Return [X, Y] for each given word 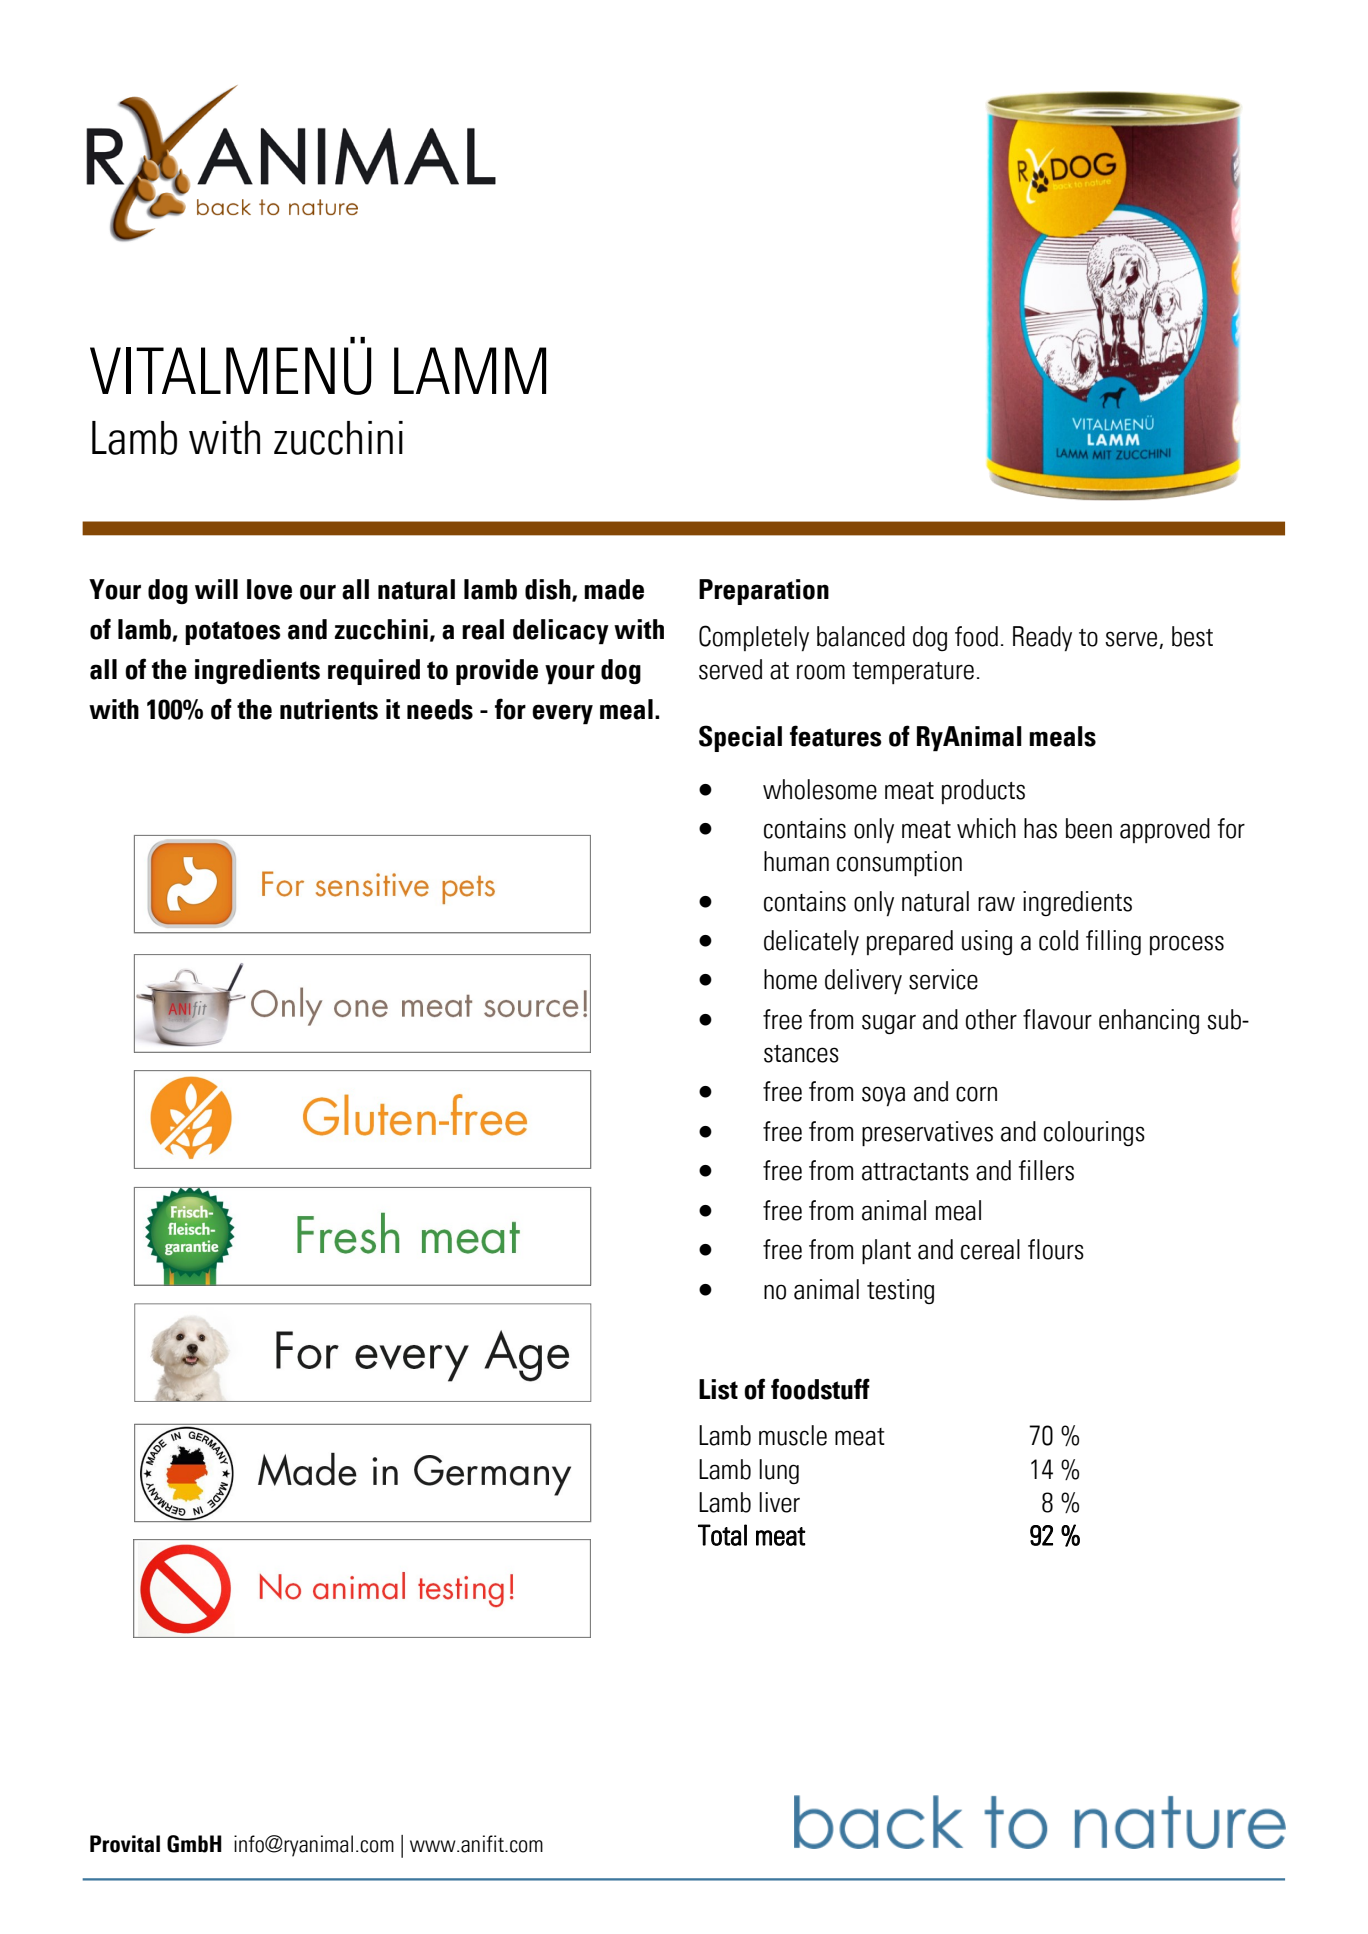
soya [883, 1096]
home [790, 979]
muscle [793, 1435]
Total [722, 1535]
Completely [754, 638]
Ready [1042, 638]
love [269, 589]
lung [779, 1471]
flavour [1057, 1019]
